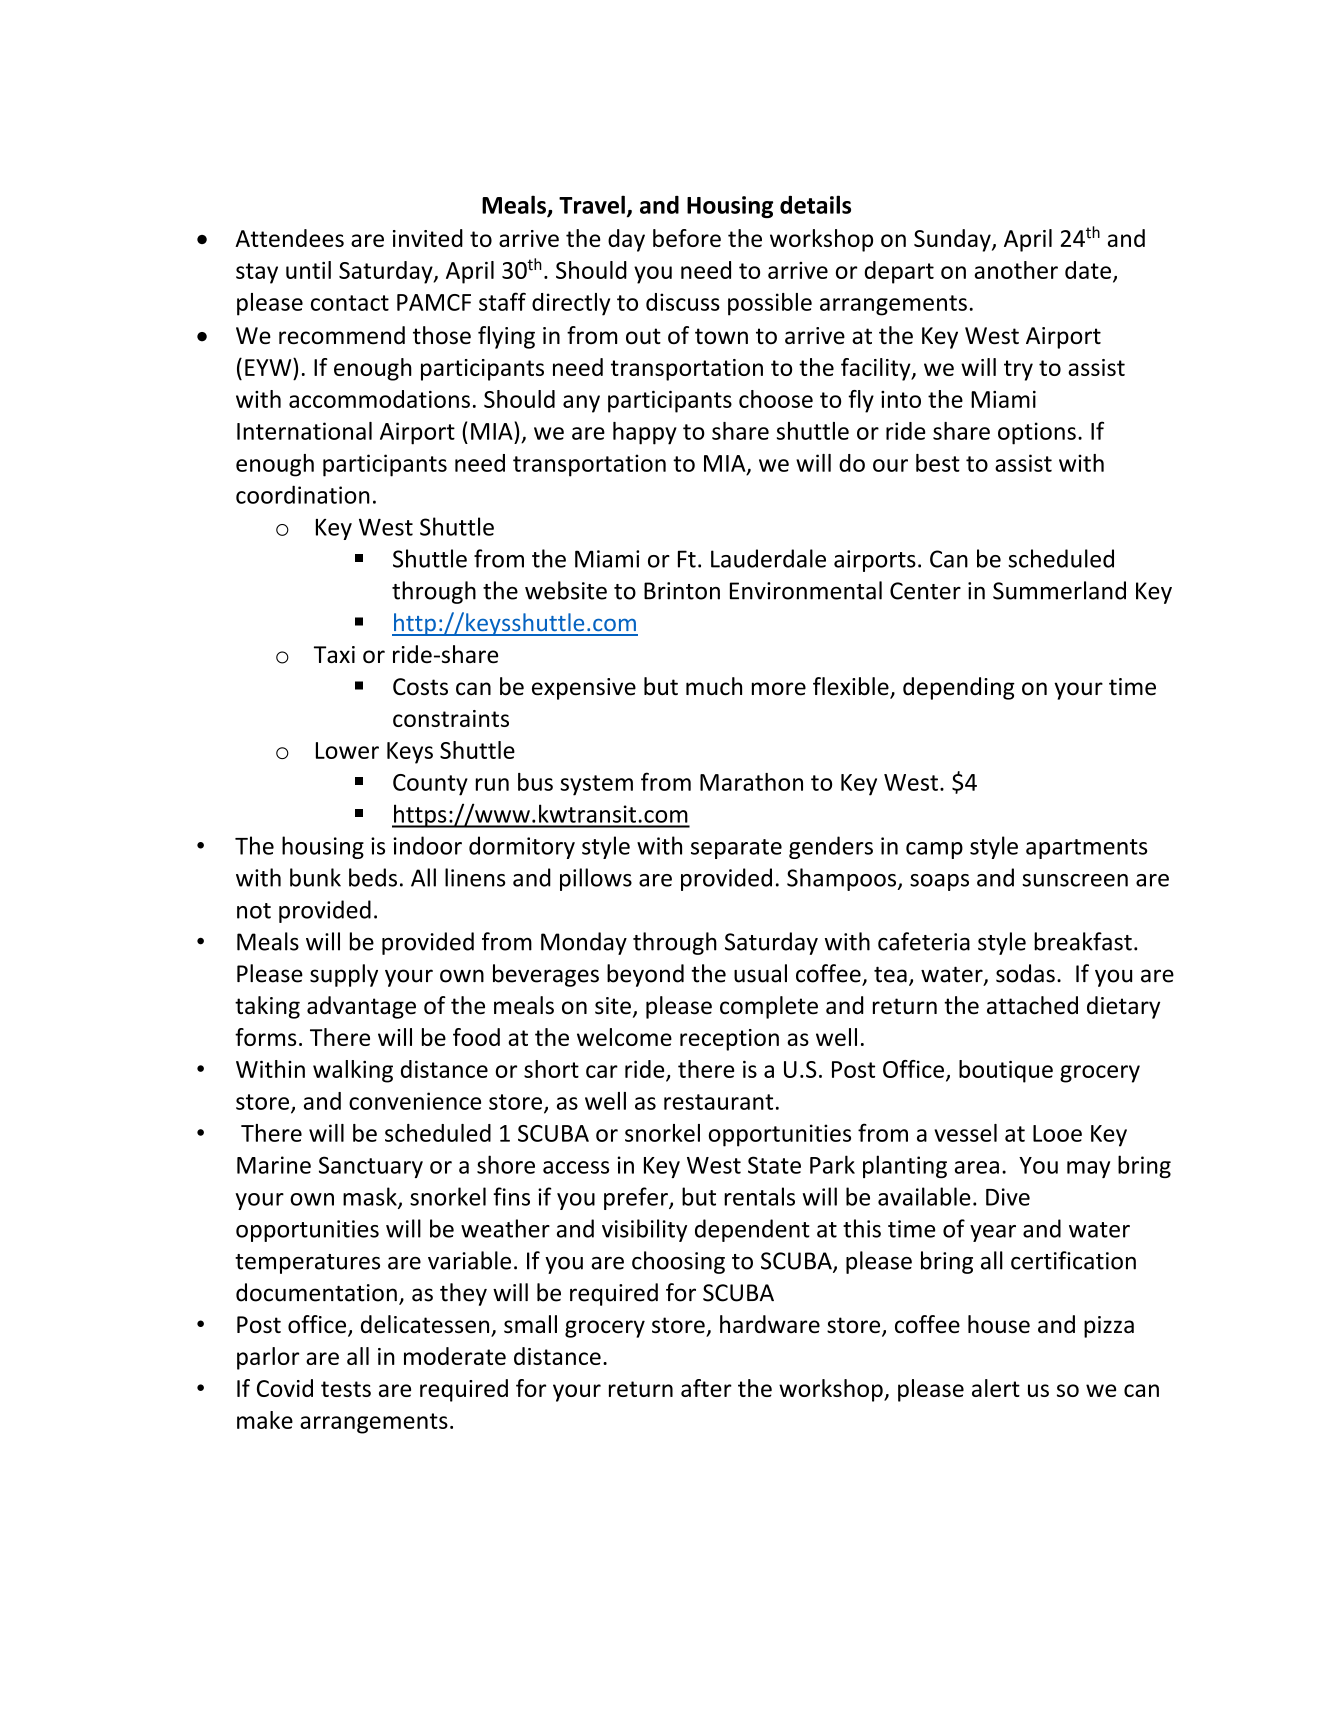 The width and height of the image is (1333, 1725). Describe the element at coordinates (768, 558) in the image. I see `Lauderdale` at that location.
